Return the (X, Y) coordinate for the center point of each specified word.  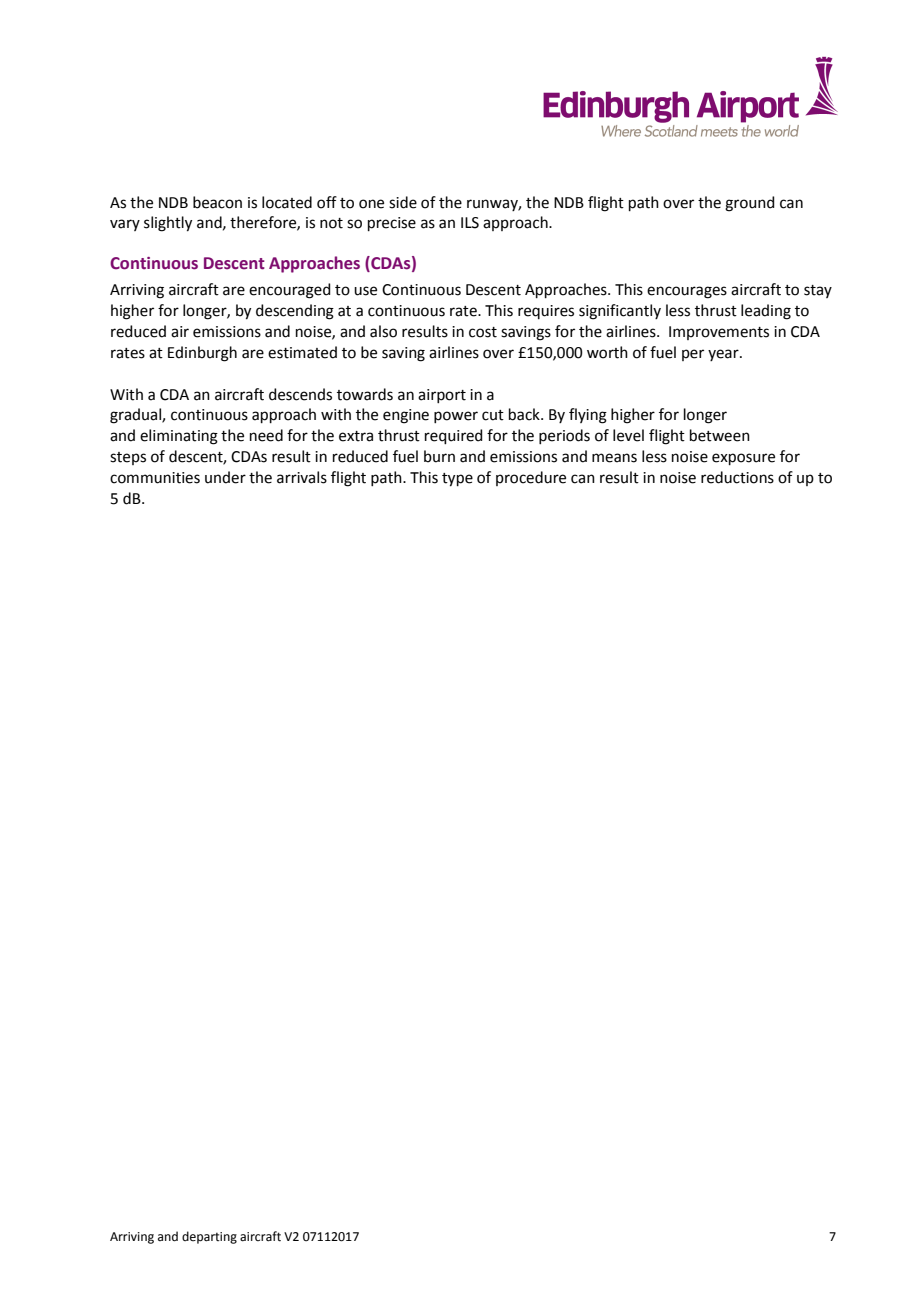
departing (209, 1237)
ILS (470, 223)
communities (155, 478)
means (614, 458)
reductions (737, 477)
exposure (743, 459)
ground (750, 204)
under (225, 477)
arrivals (302, 477)
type (457, 480)
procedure (531, 478)
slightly (168, 224)
